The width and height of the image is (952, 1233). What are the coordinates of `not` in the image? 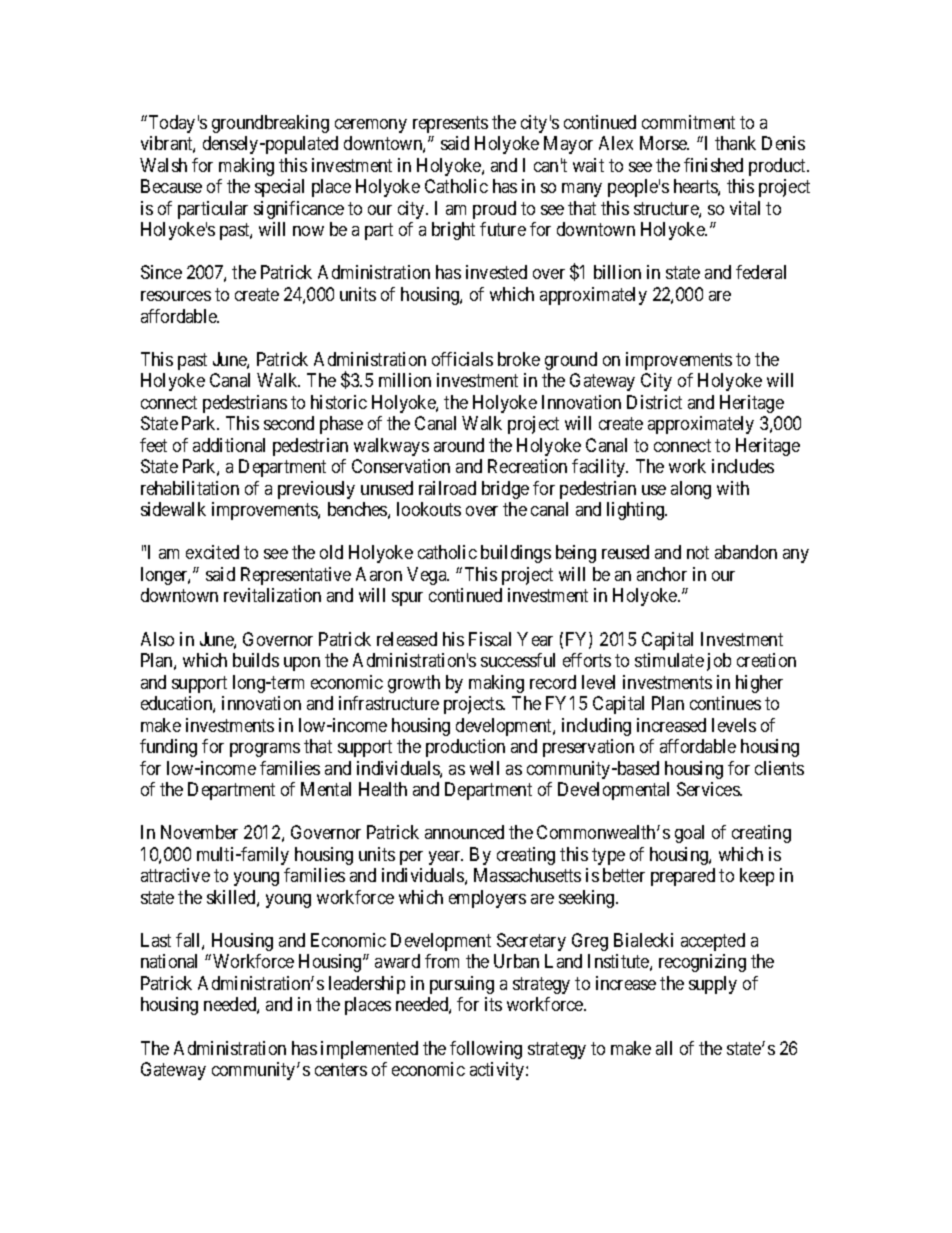 It's located at (698, 553).
